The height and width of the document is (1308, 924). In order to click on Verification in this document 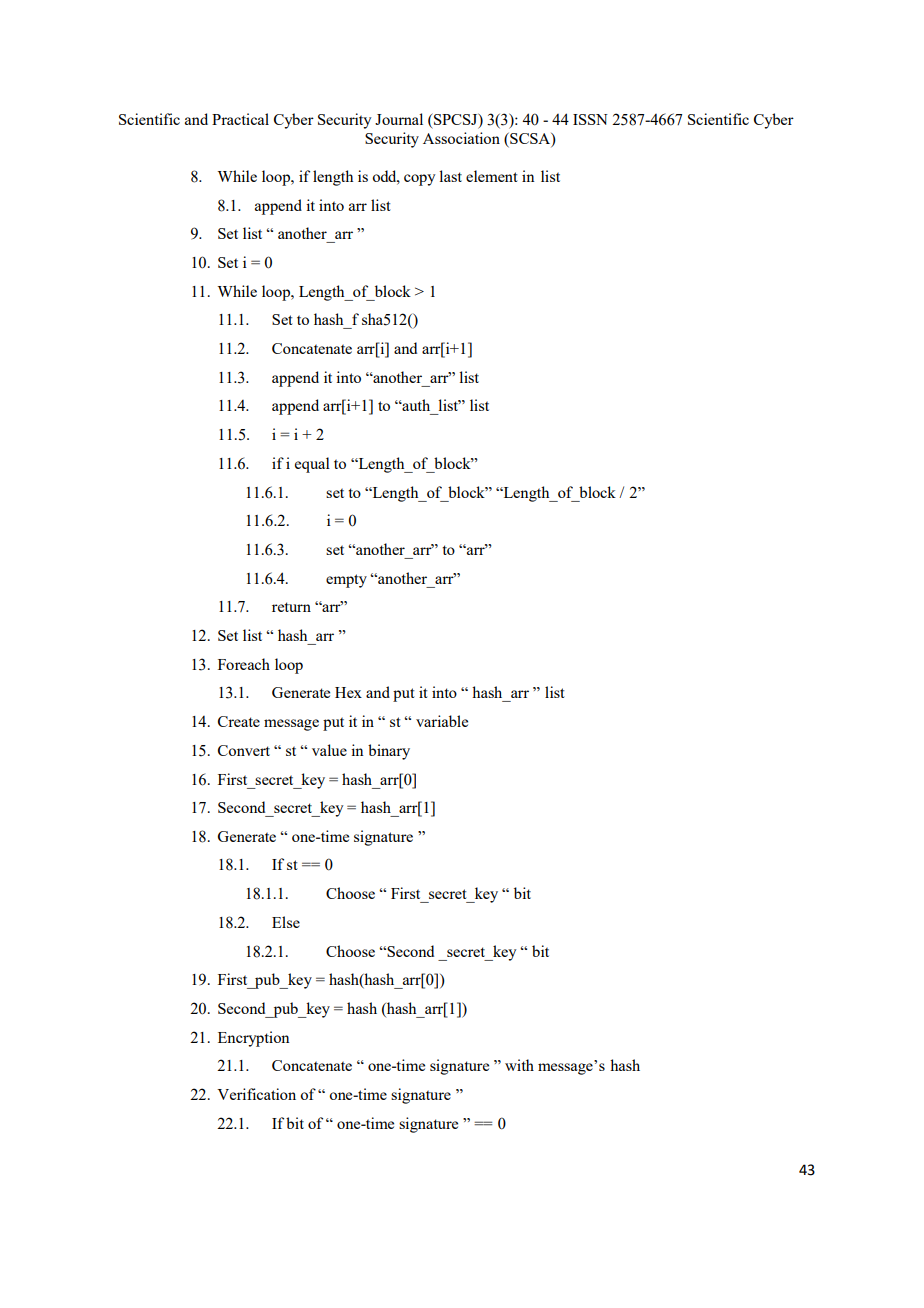, I will do `click(256, 1094)`.
